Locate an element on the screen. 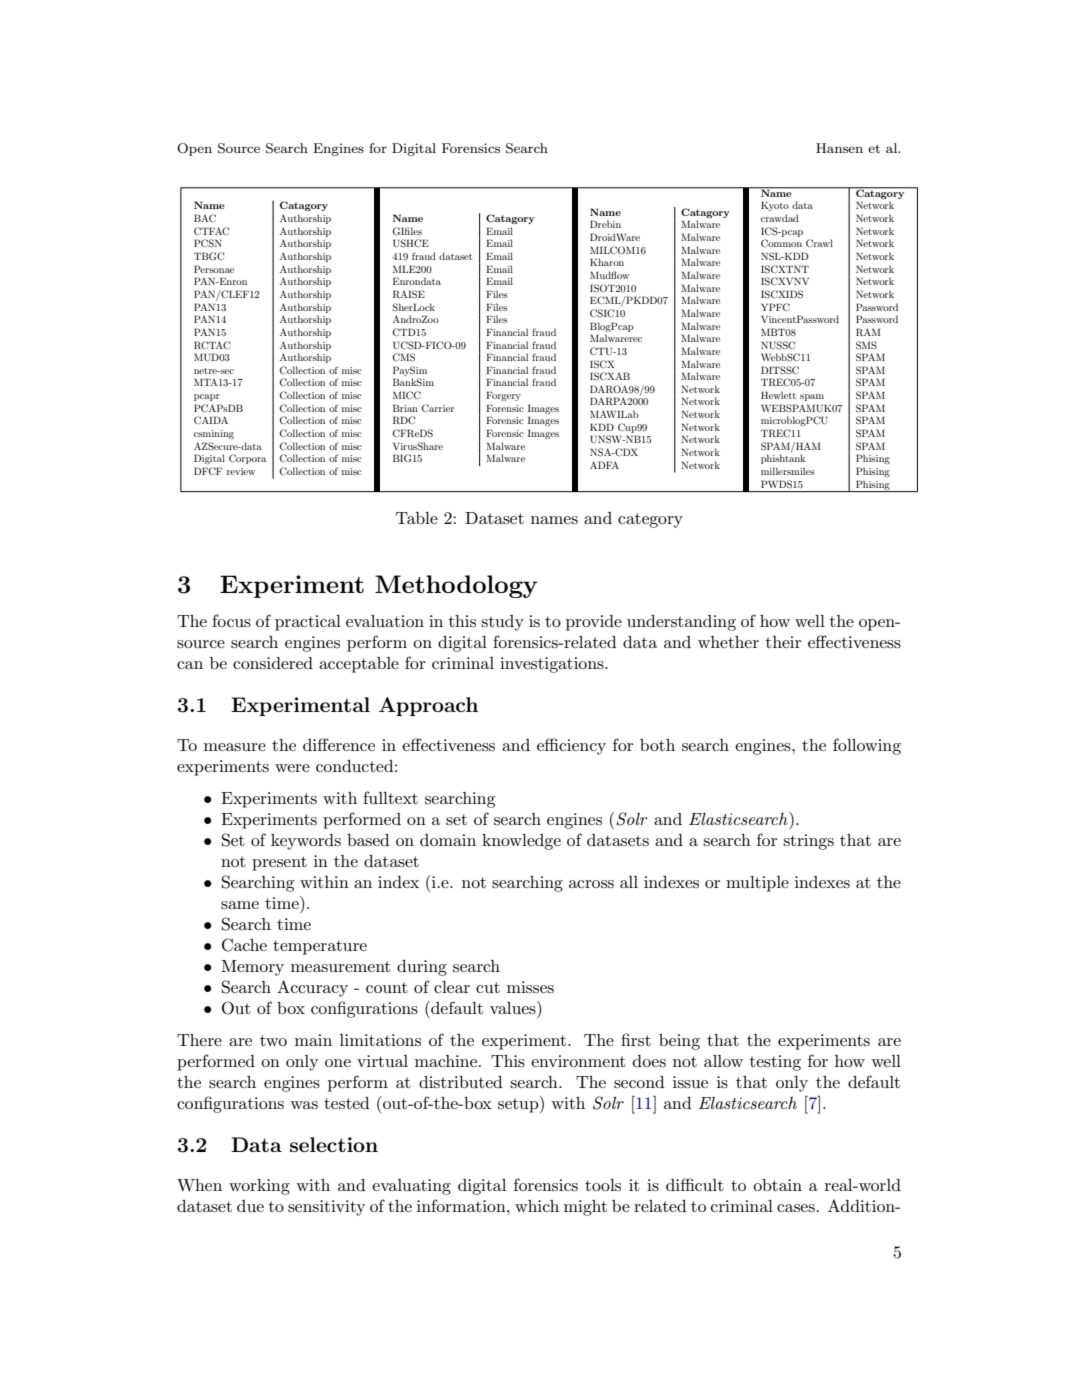 The width and height of the screenshot is (1079, 1396). considered is located at coordinates (273, 663).
